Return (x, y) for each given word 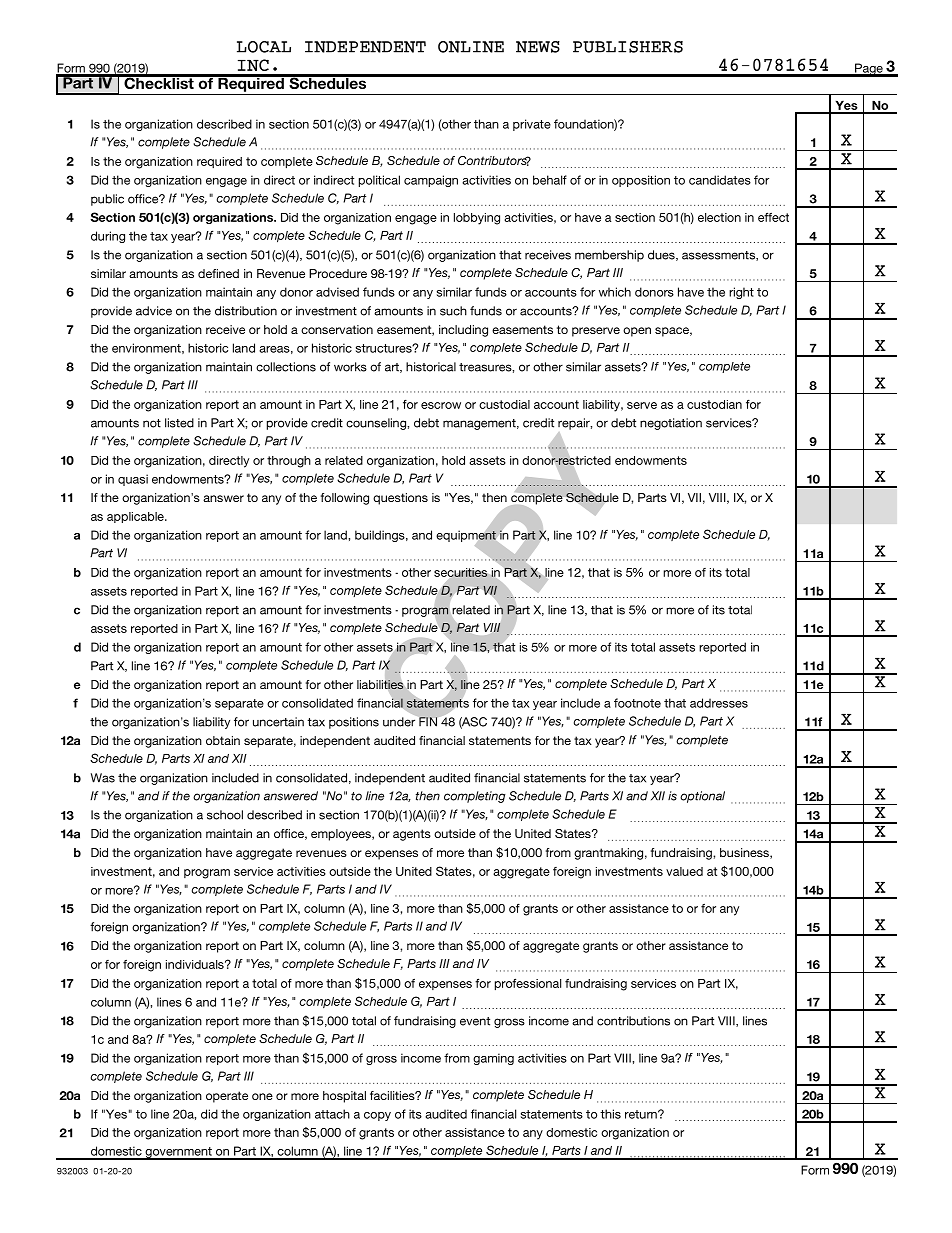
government (178, 1153)
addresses (719, 703)
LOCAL (264, 47)
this (610, 1114)
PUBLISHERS (628, 47)
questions (400, 499)
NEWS (538, 47)
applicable (136, 517)
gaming (493, 1059)
